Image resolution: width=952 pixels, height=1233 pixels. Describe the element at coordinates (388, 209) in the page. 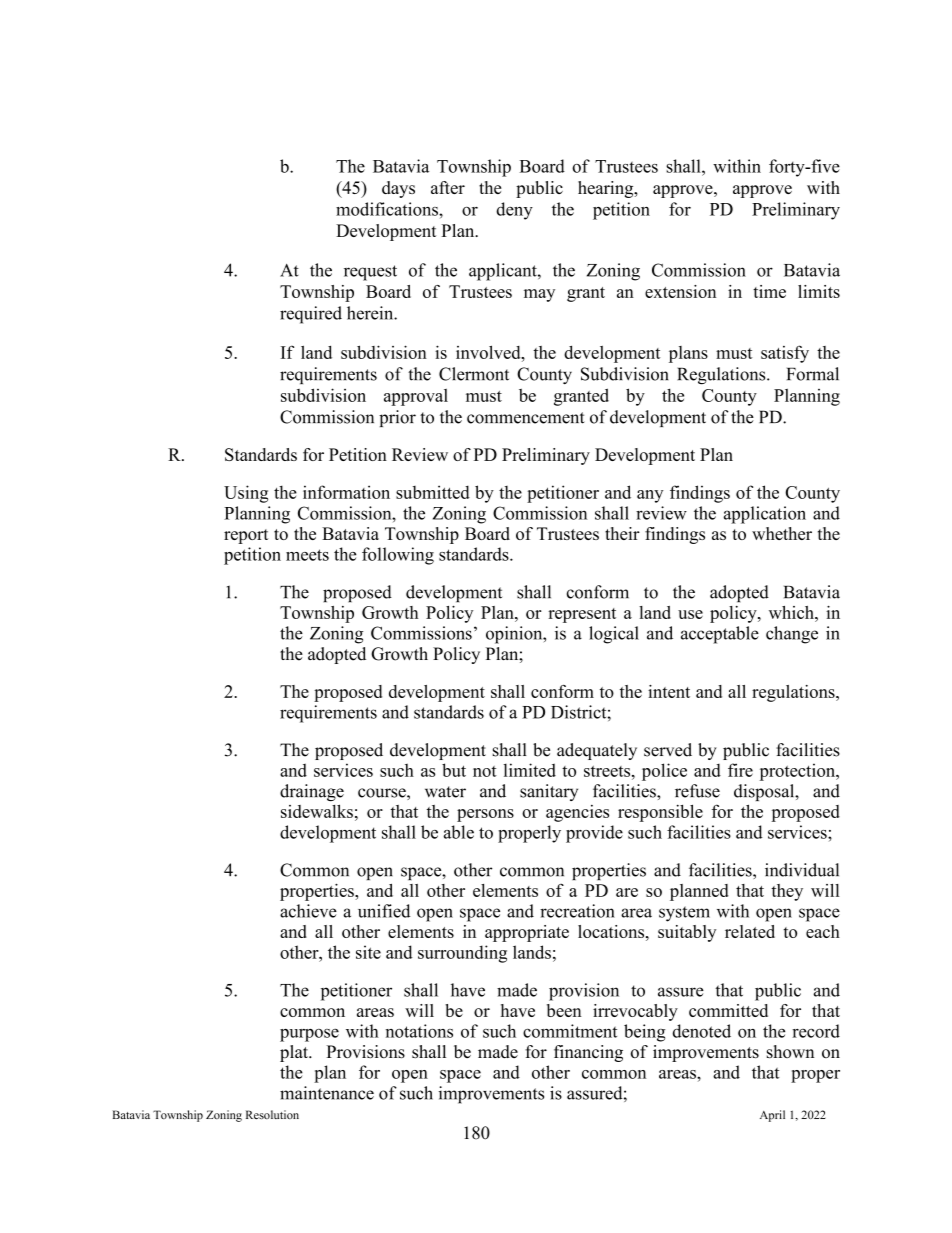

I see `modifications` at that location.
